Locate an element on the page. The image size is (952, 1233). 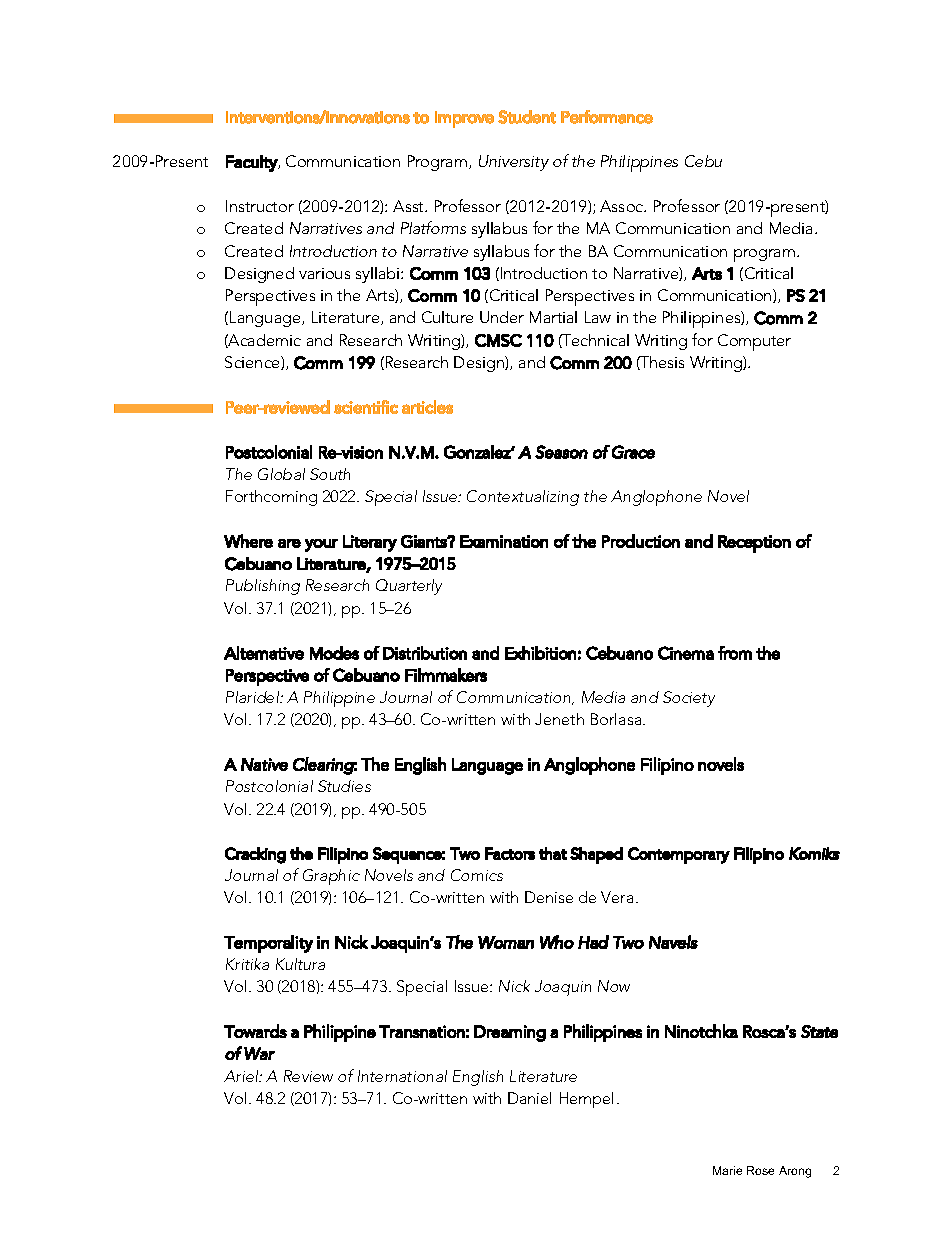
University is located at coordinates (514, 163).
